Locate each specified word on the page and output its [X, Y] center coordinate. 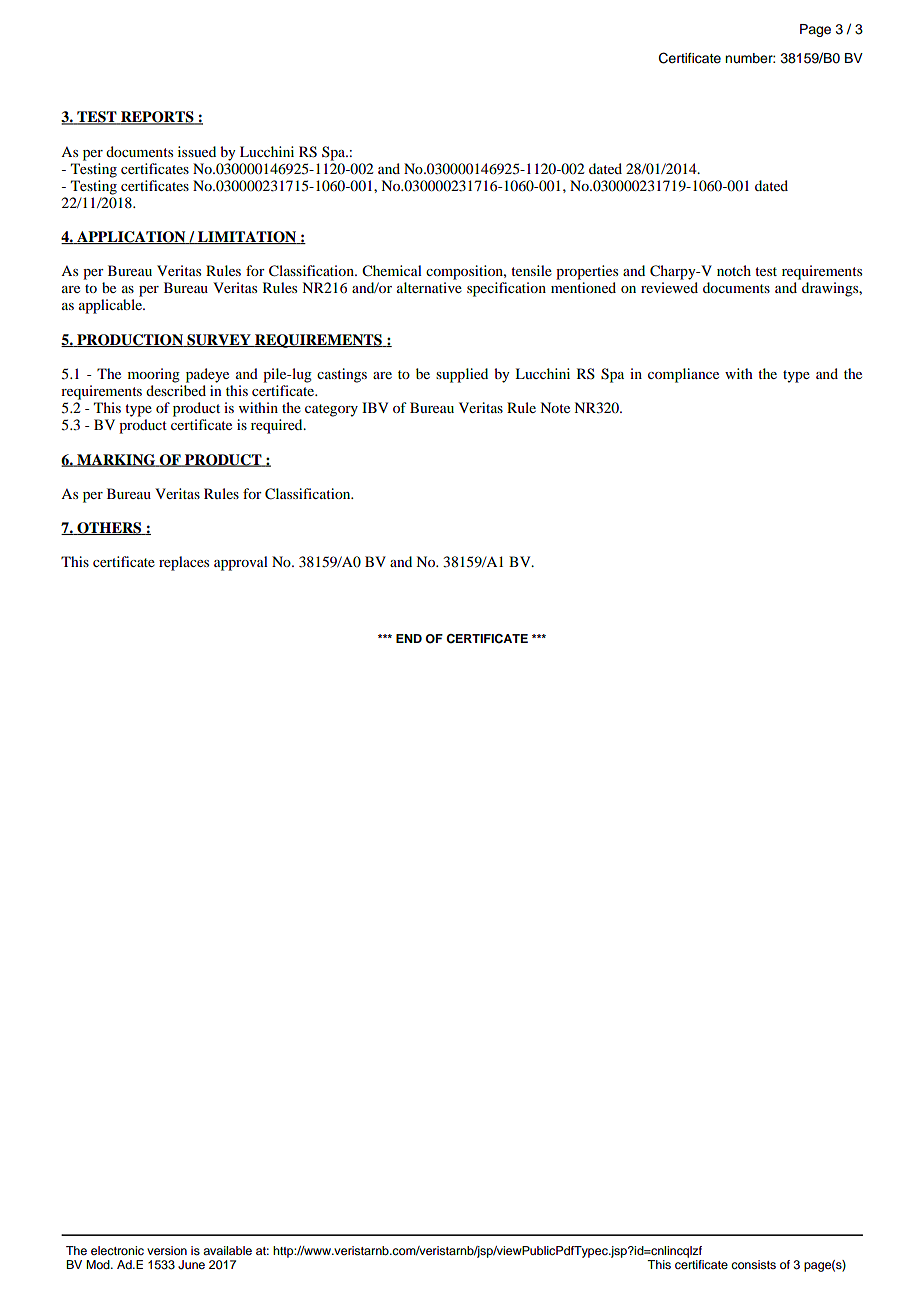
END [409, 638]
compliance [683, 375]
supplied [462, 375]
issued [197, 151]
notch [734, 270]
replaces [184, 563]
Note [555, 407]
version [167, 1250]
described [176, 390]
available [227, 1250]
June [191, 1265]
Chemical [392, 271]
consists [753, 1264]
